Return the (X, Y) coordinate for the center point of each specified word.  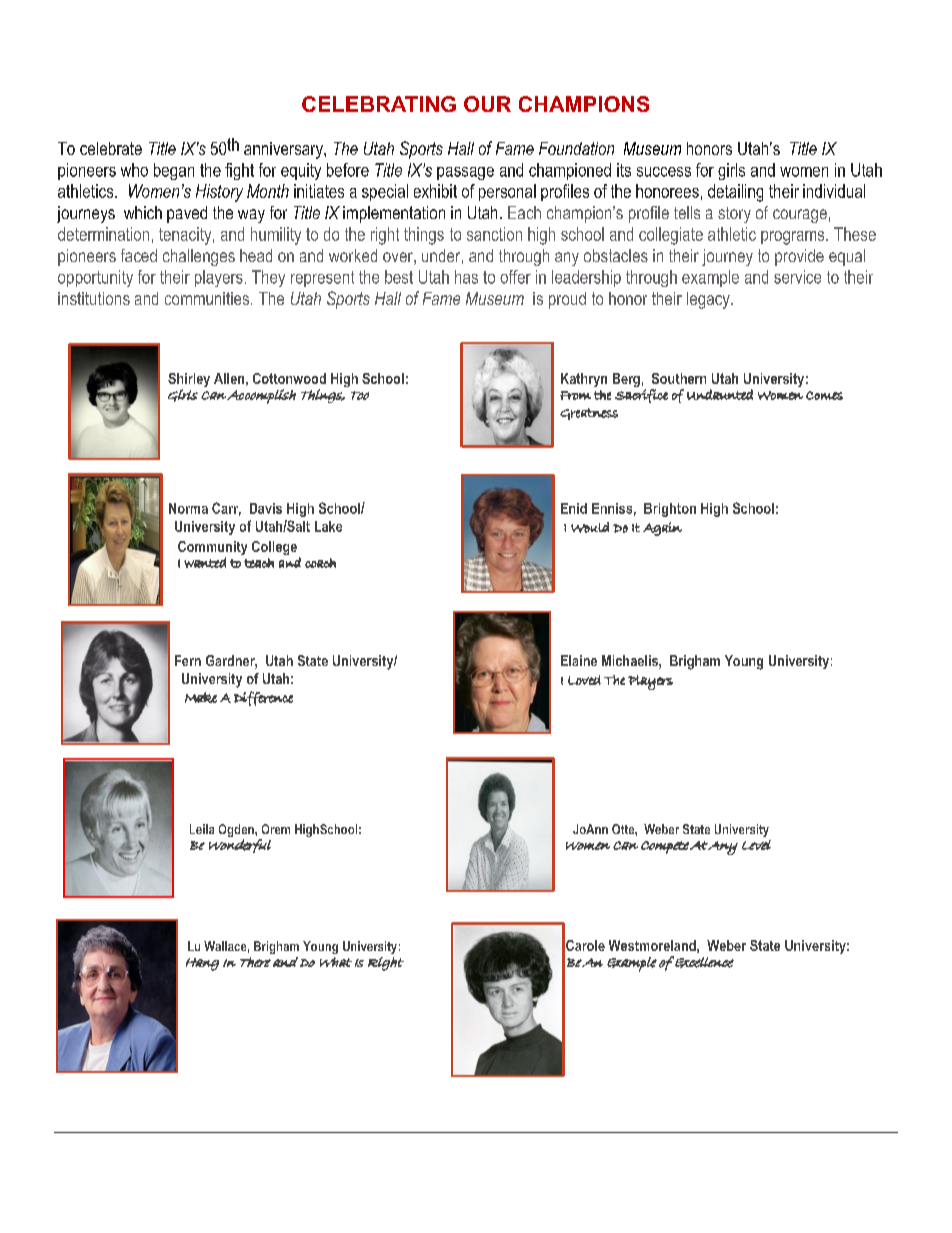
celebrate (111, 148)
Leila (202, 829)
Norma (188, 508)
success (664, 172)
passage (465, 173)
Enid (574, 508)
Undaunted (720, 394)
